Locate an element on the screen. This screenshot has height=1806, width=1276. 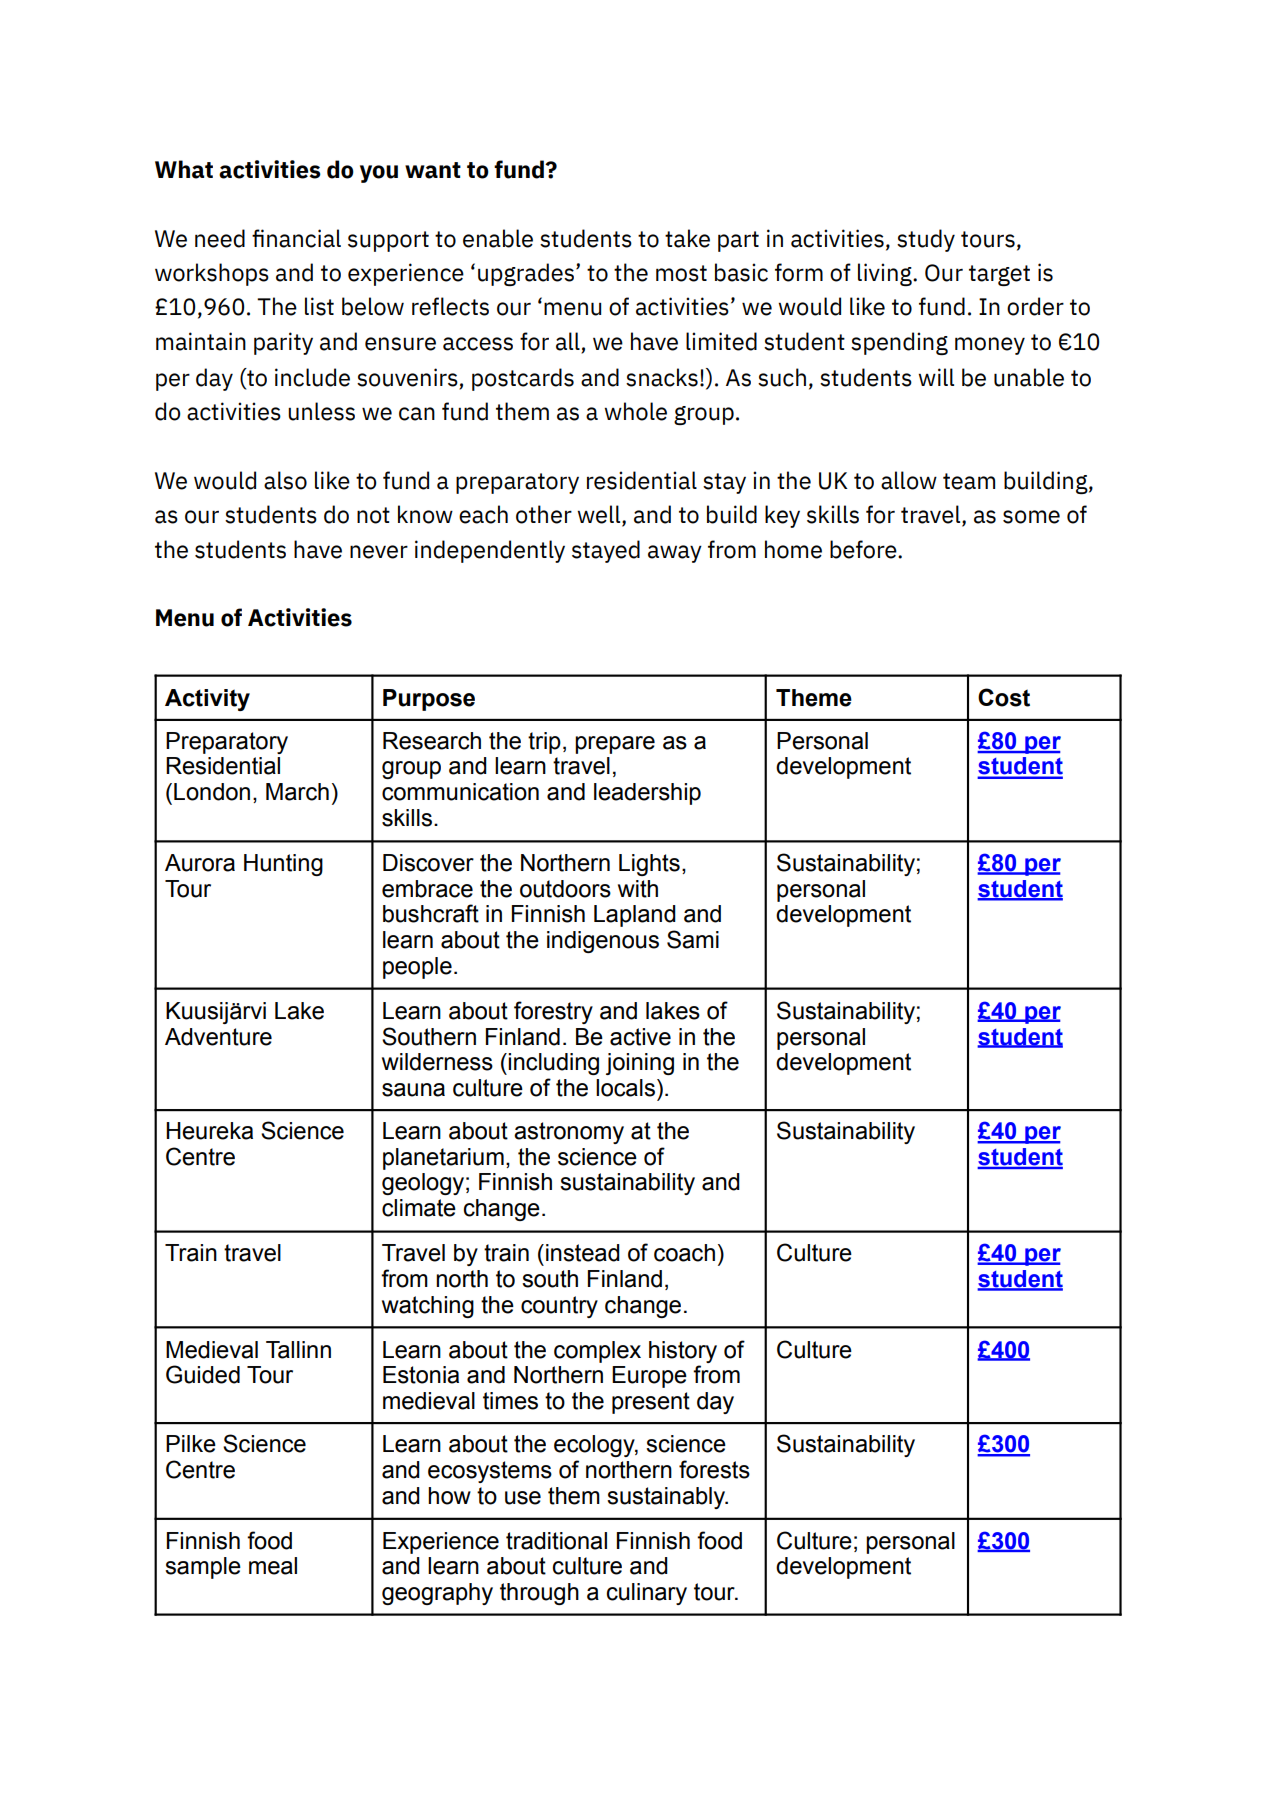
Hunting is located at coordinates (283, 865).
